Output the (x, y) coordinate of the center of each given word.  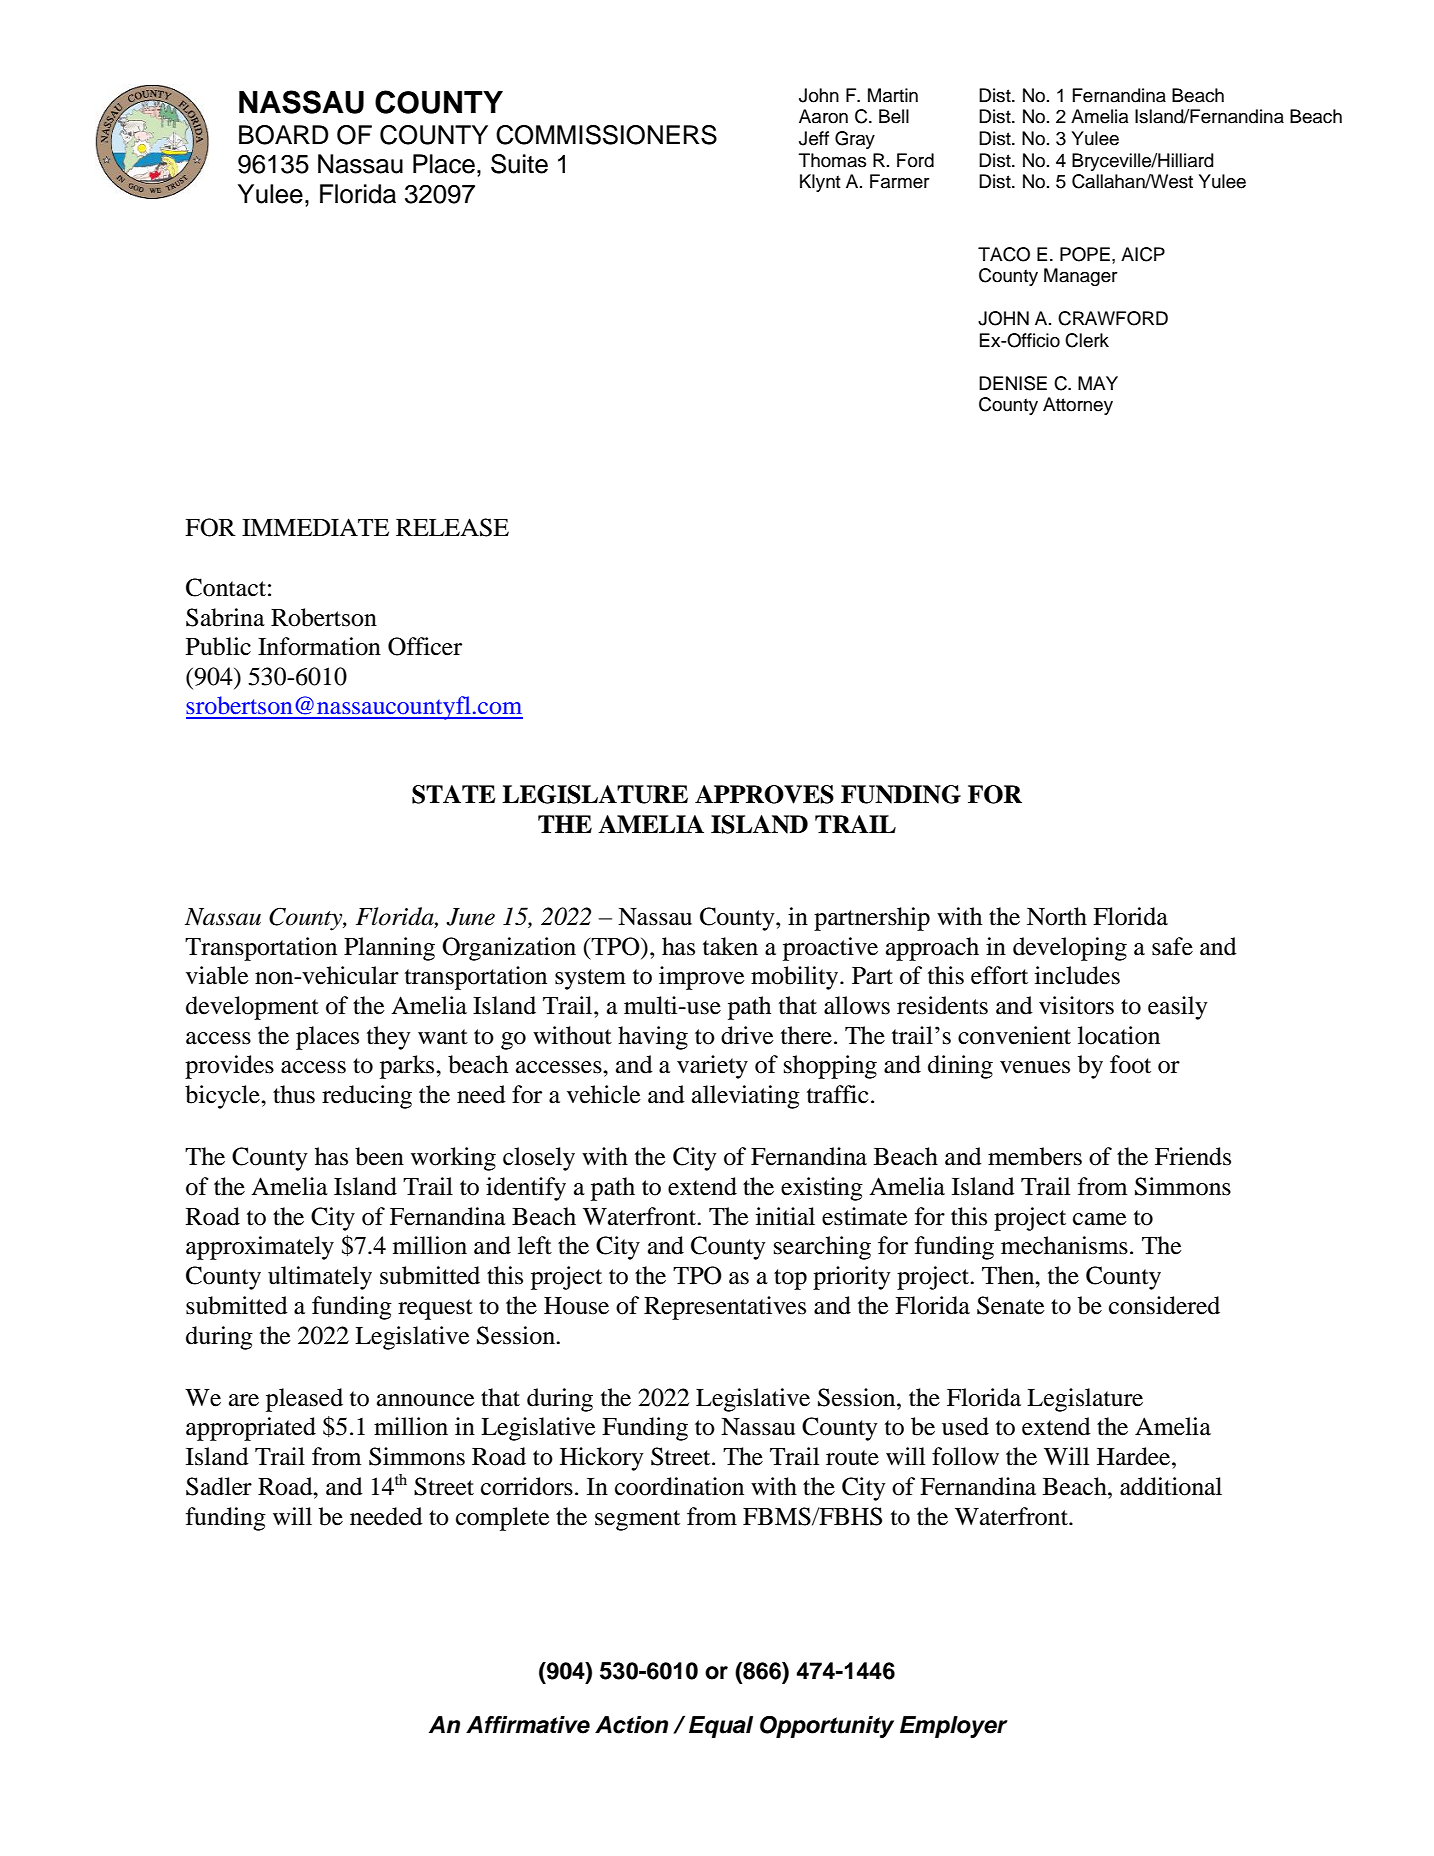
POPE (1085, 254)
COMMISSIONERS (606, 135)
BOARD (284, 135)
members (1035, 1156)
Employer (954, 1727)
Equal (721, 1727)
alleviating (746, 1097)
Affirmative (528, 1725)
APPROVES (764, 794)
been (379, 1156)
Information (319, 646)
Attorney (1078, 406)
